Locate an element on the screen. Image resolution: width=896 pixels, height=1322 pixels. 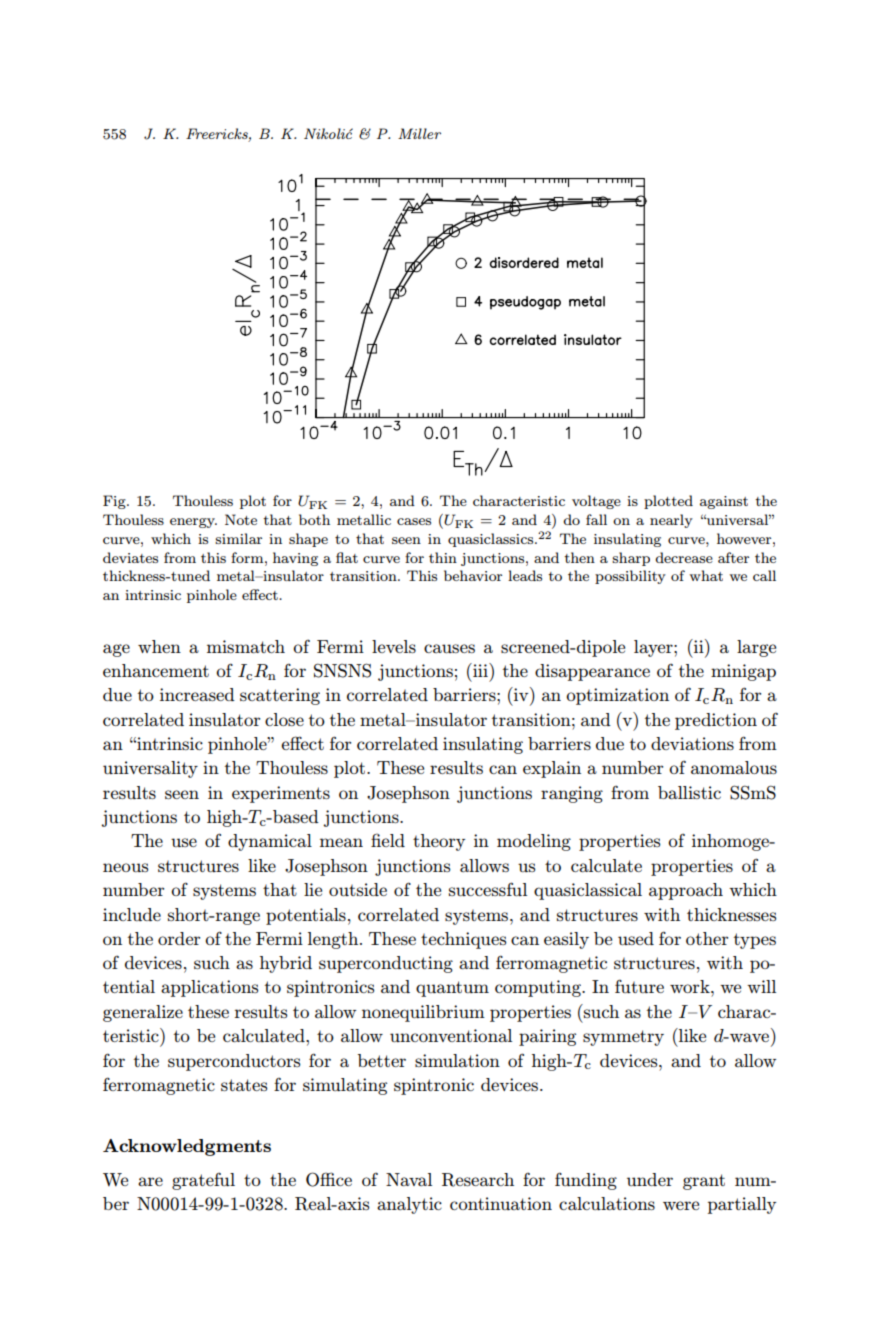
grateful is located at coordinates (203, 1181).
